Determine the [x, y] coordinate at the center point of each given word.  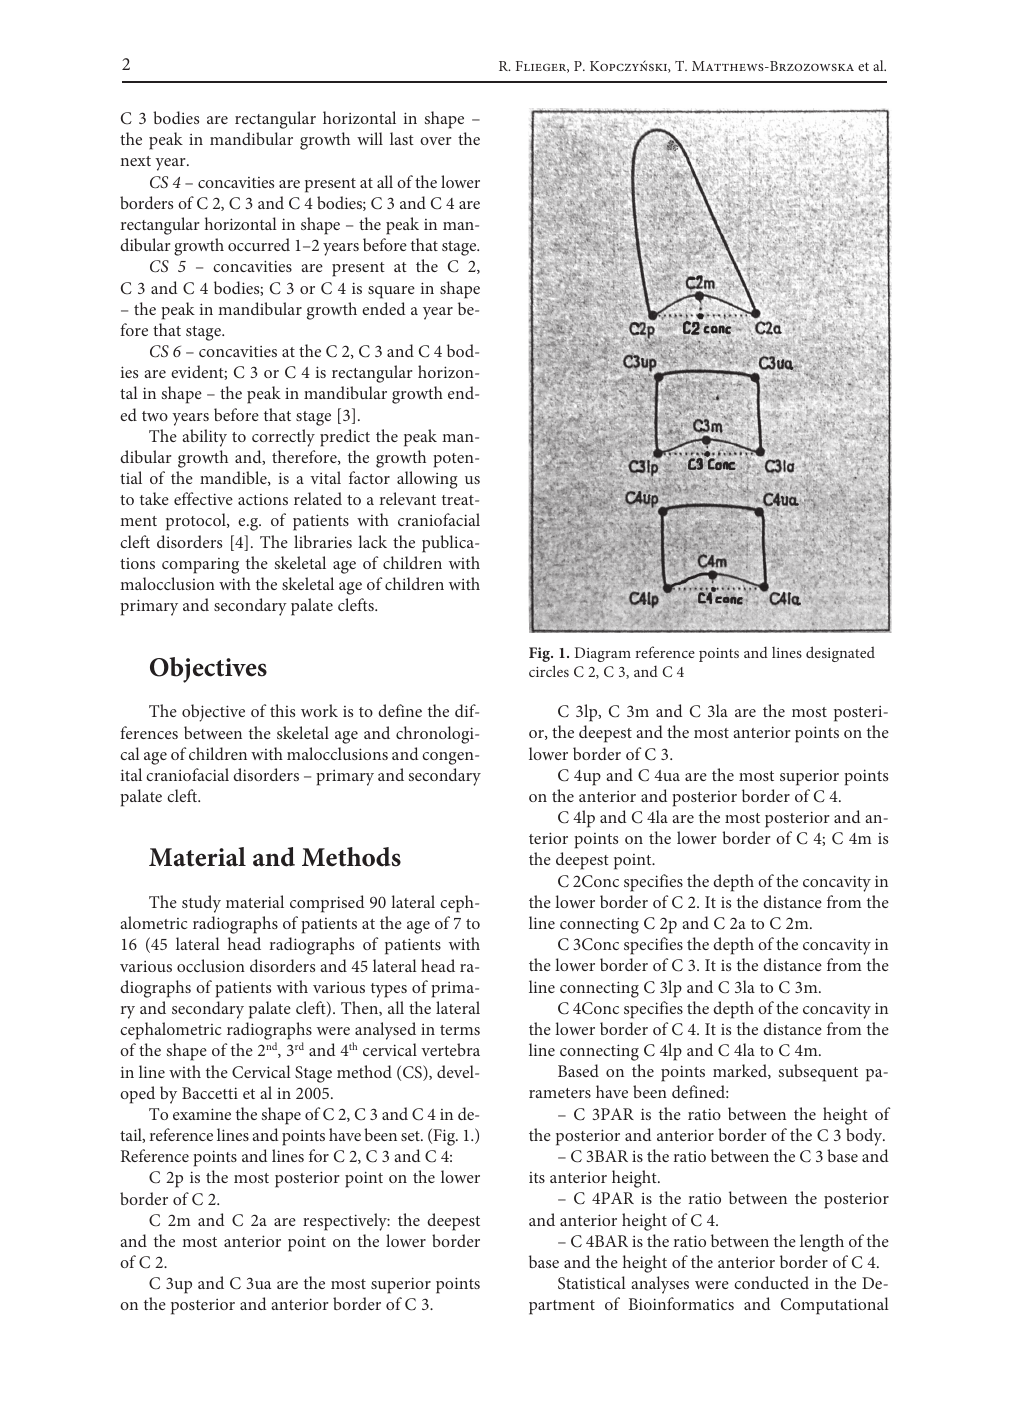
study [201, 904]
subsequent [818, 1073]
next [135, 161]
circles [549, 671]
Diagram [603, 654]
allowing [427, 480]
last [402, 138]
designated [840, 654]
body [865, 1137]
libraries [323, 541]
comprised [327, 904]
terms [460, 1030]
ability [204, 438]
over [436, 141]
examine [202, 1114]
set [411, 1136]
